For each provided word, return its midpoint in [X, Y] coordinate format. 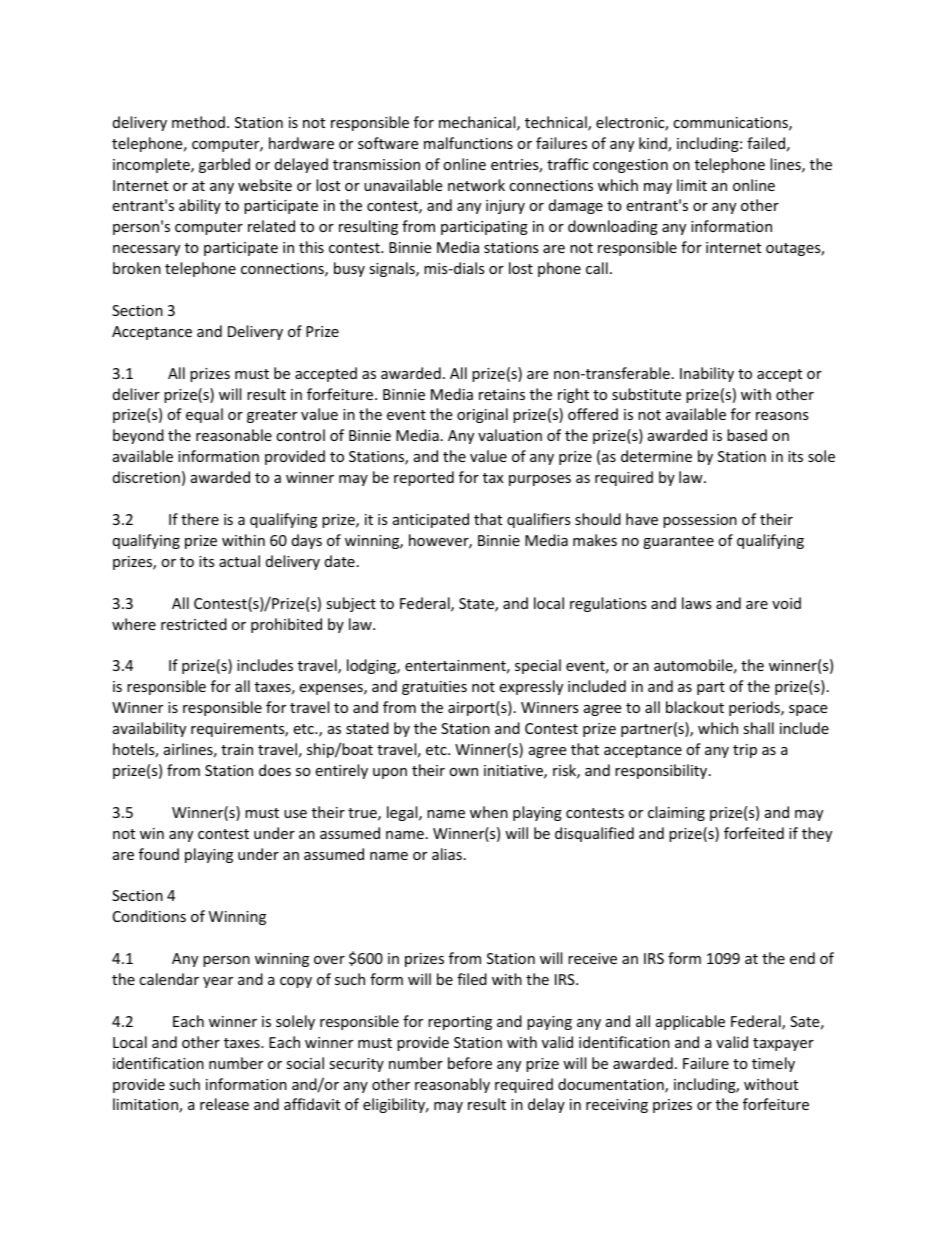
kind [654, 144]
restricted [194, 624]
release [224, 1104]
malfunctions [468, 143]
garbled [224, 165]
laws [697, 603]
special [538, 666]
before [470, 1063]
